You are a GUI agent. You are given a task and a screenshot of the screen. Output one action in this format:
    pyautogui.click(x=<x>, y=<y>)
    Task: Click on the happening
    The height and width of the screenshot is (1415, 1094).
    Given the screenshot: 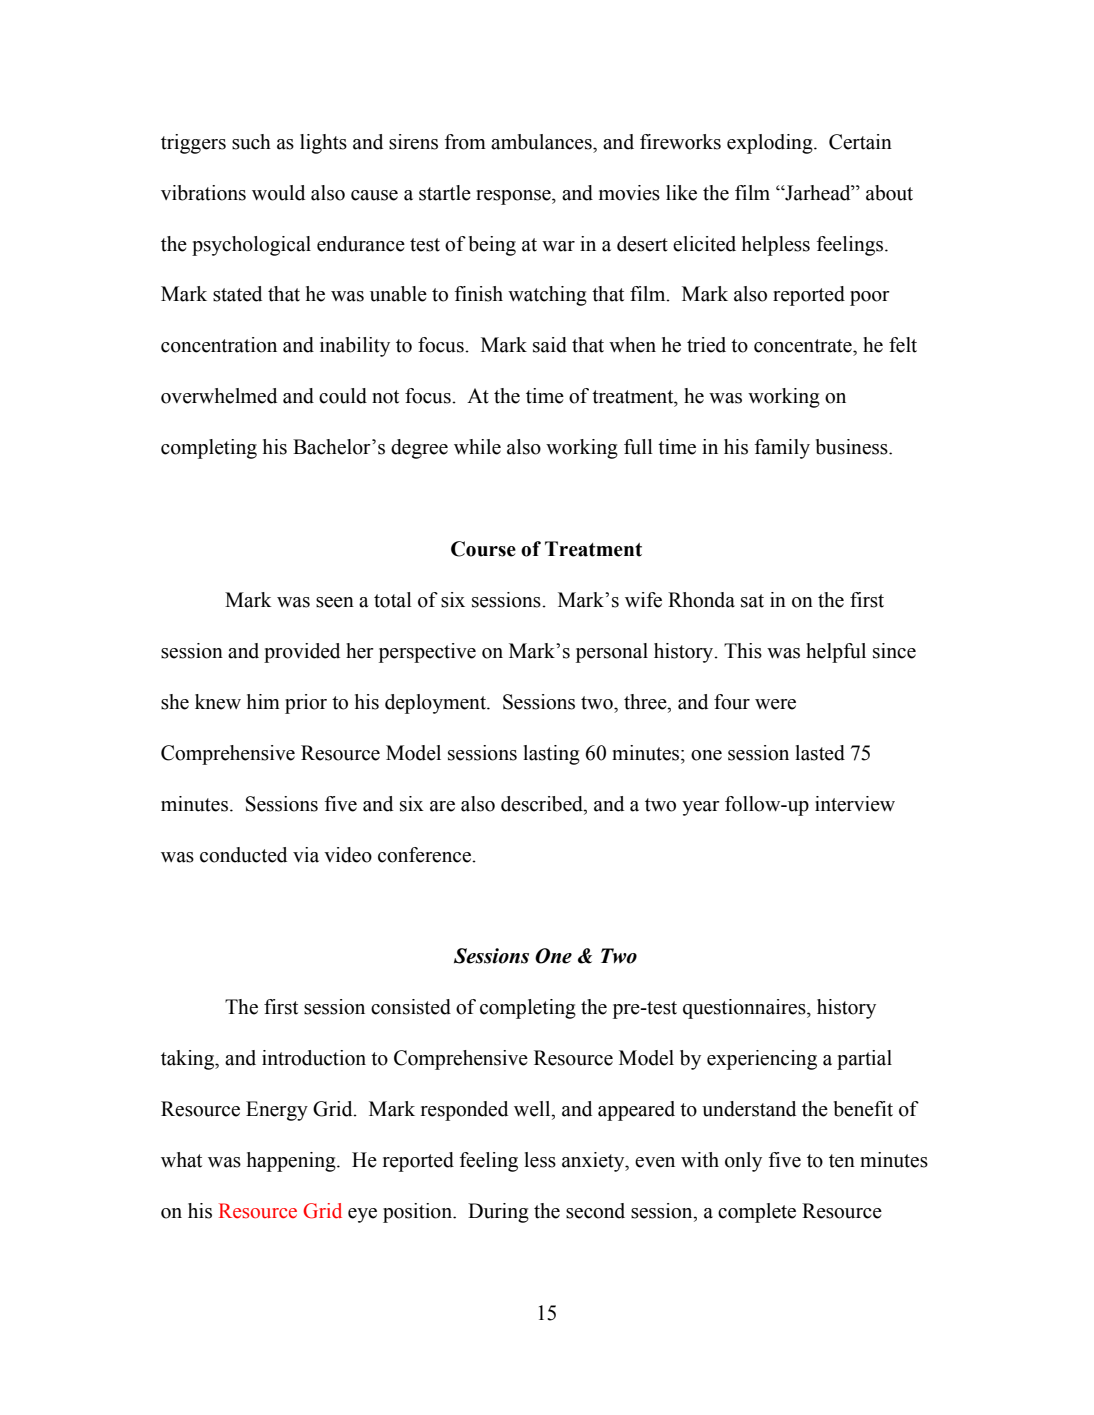 What is the action you would take?
    pyautogui.click(x=292, y=1162)
